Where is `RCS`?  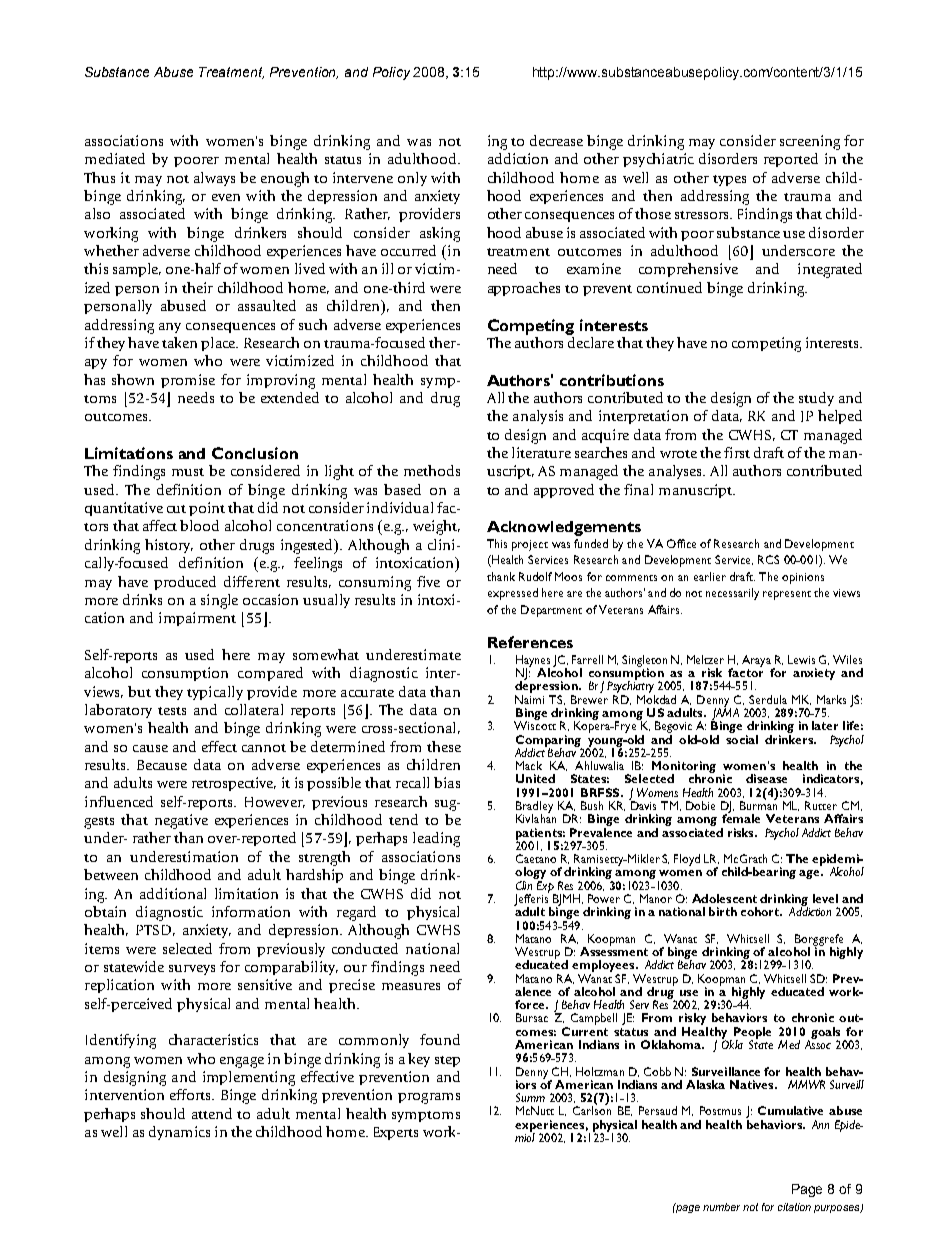
RCS is located at coordinates (768, 559).
